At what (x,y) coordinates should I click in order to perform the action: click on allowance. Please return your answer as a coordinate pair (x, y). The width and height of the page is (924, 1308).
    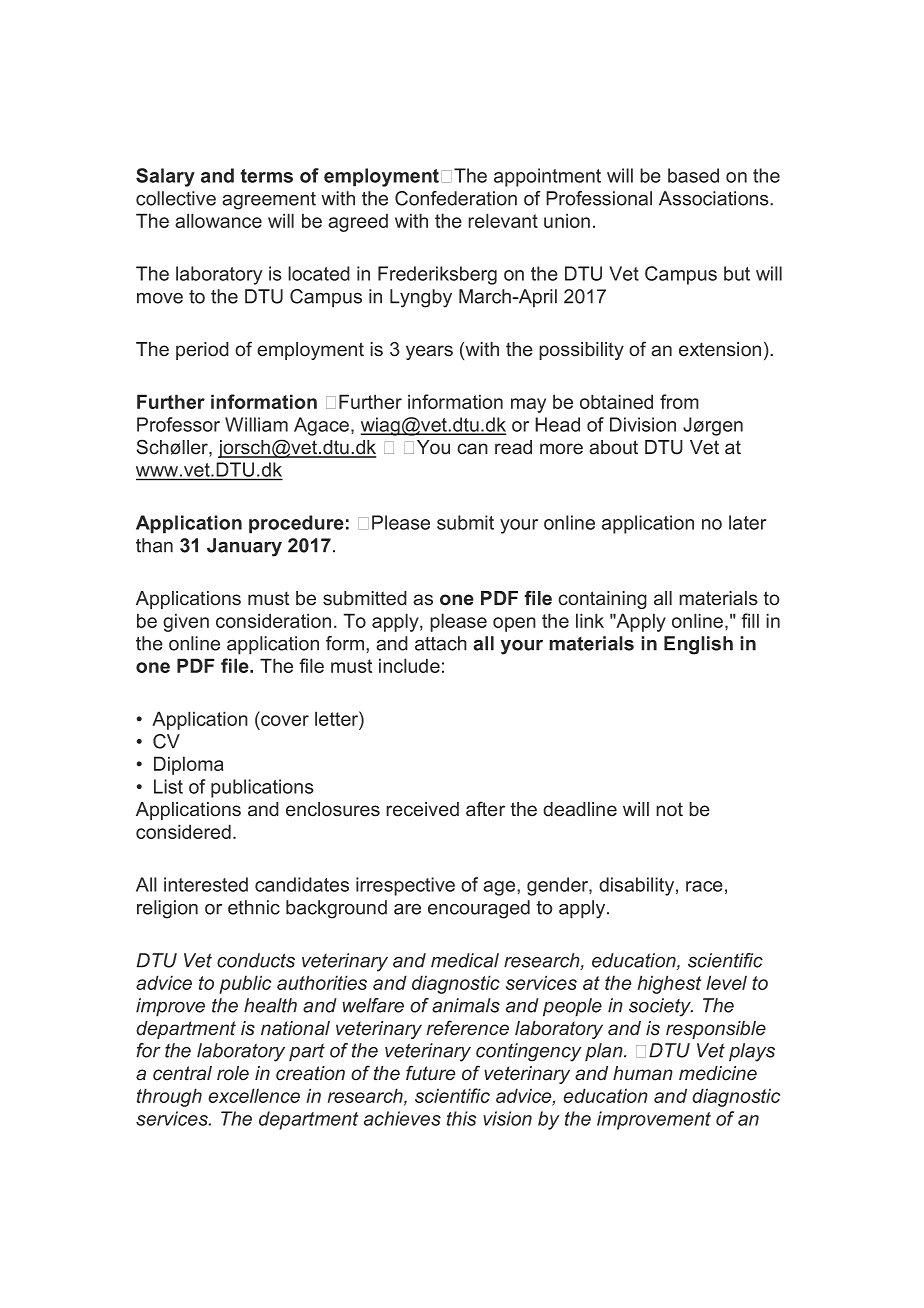
    Looking at the image, I should click on (218, 220).
